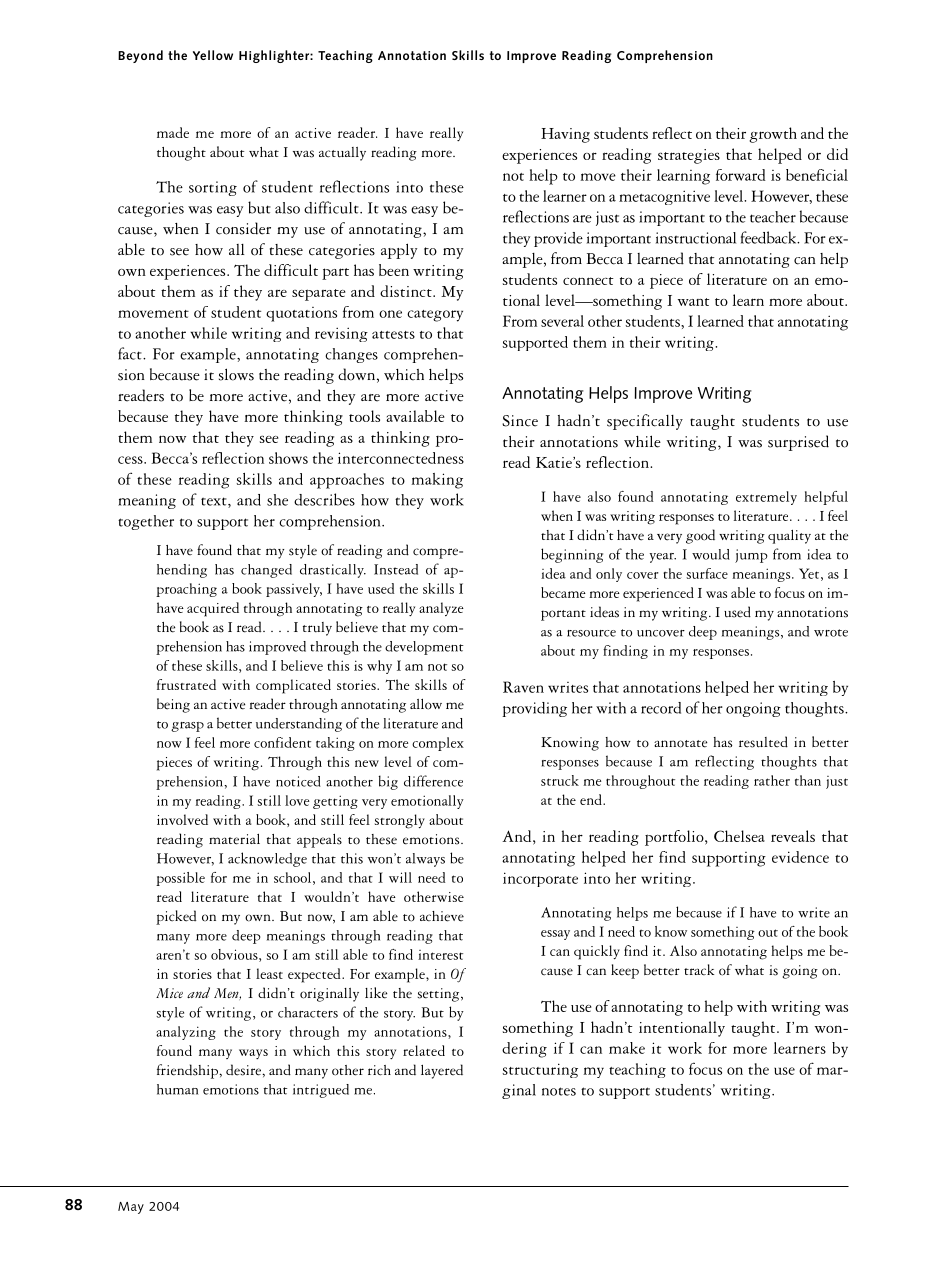  Describe the element at coordinates (180, 879) in the screenshot. I see `possible` at that location.
